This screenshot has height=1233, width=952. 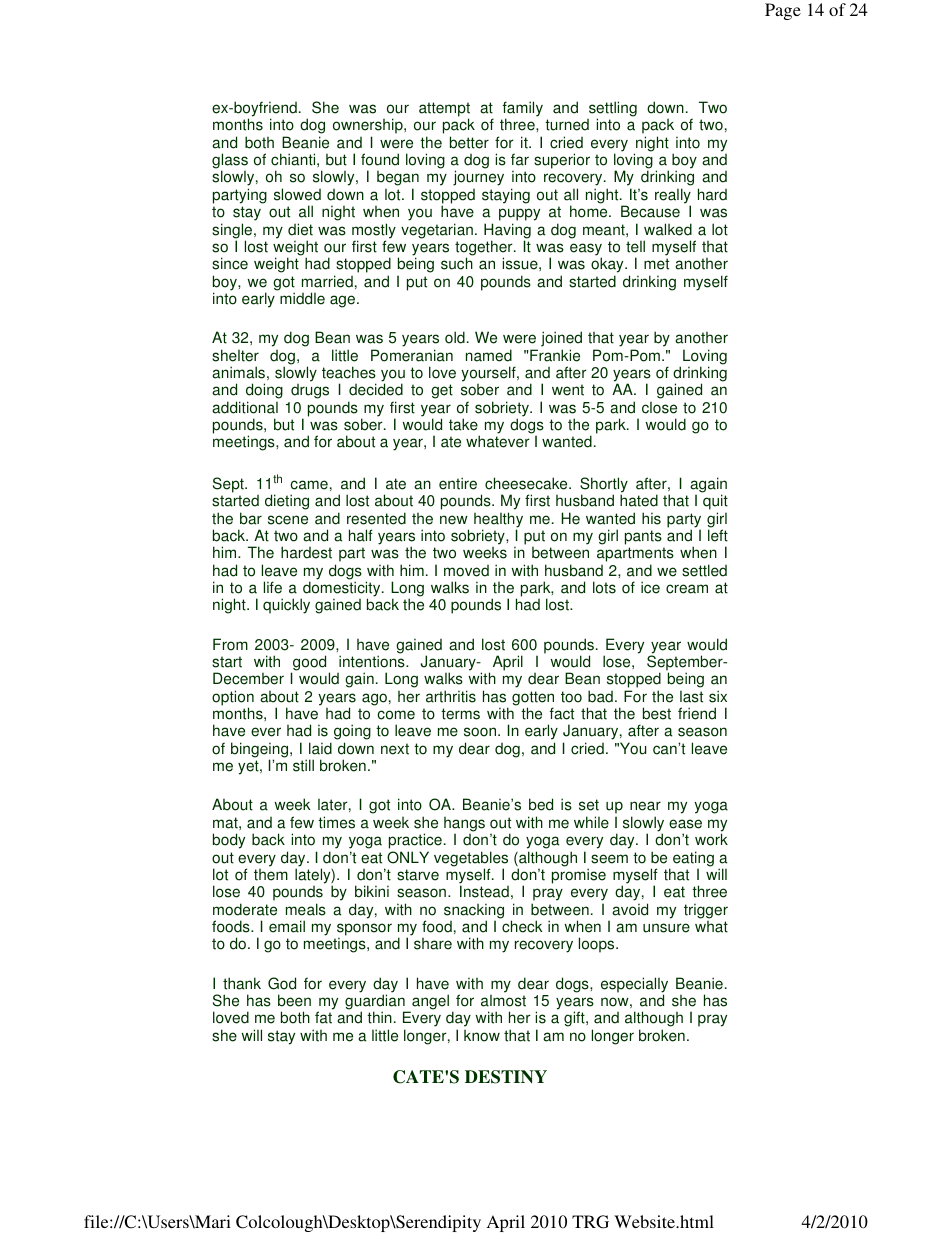 What do you see at coordinates (590, 1222) in the screenshot?
I see `TRG` at bounding box center [590, 1222].
